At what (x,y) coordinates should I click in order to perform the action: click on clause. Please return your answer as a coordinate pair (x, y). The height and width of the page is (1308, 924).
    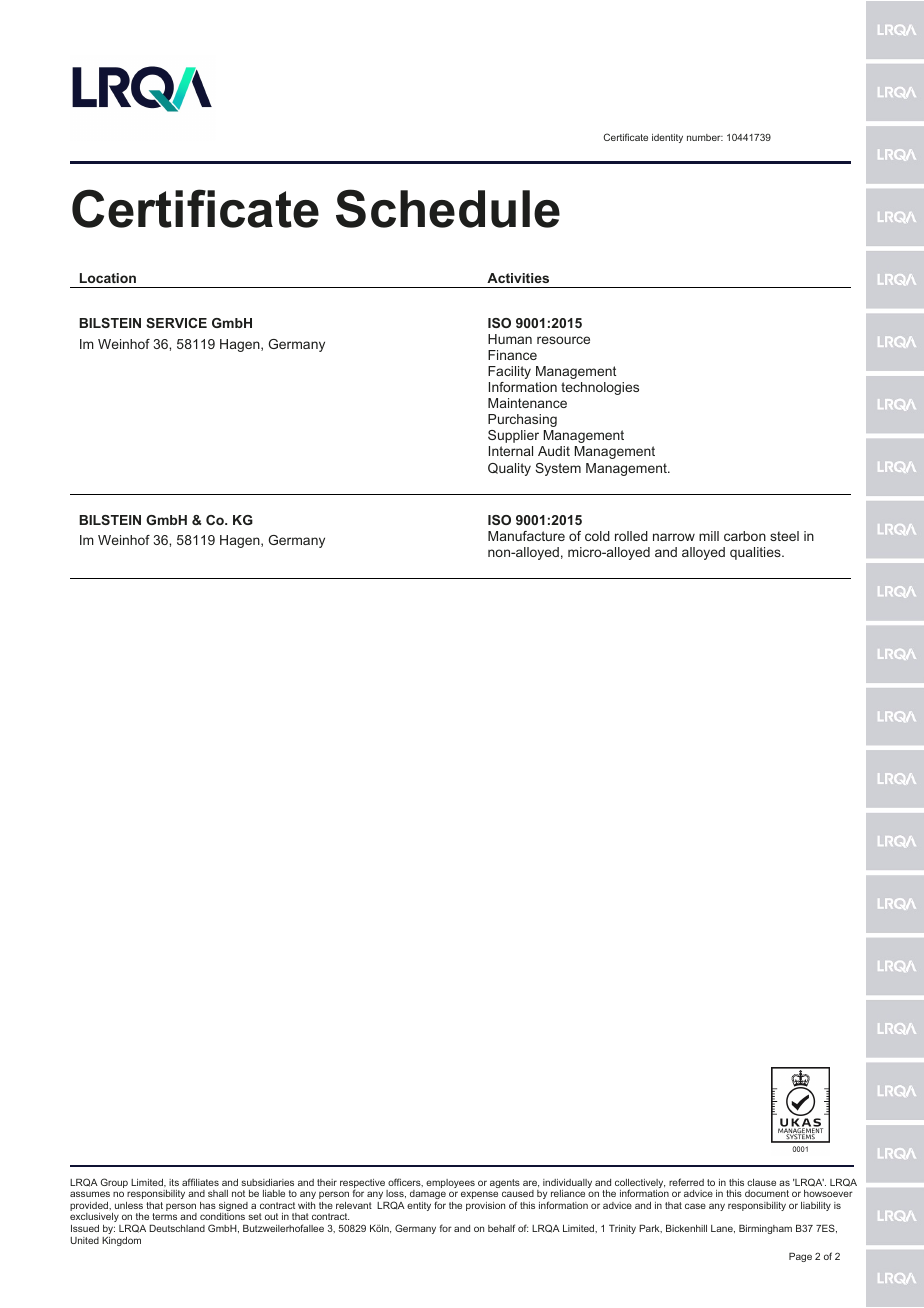
    Looking at the image, I should click on (761, 1182).
